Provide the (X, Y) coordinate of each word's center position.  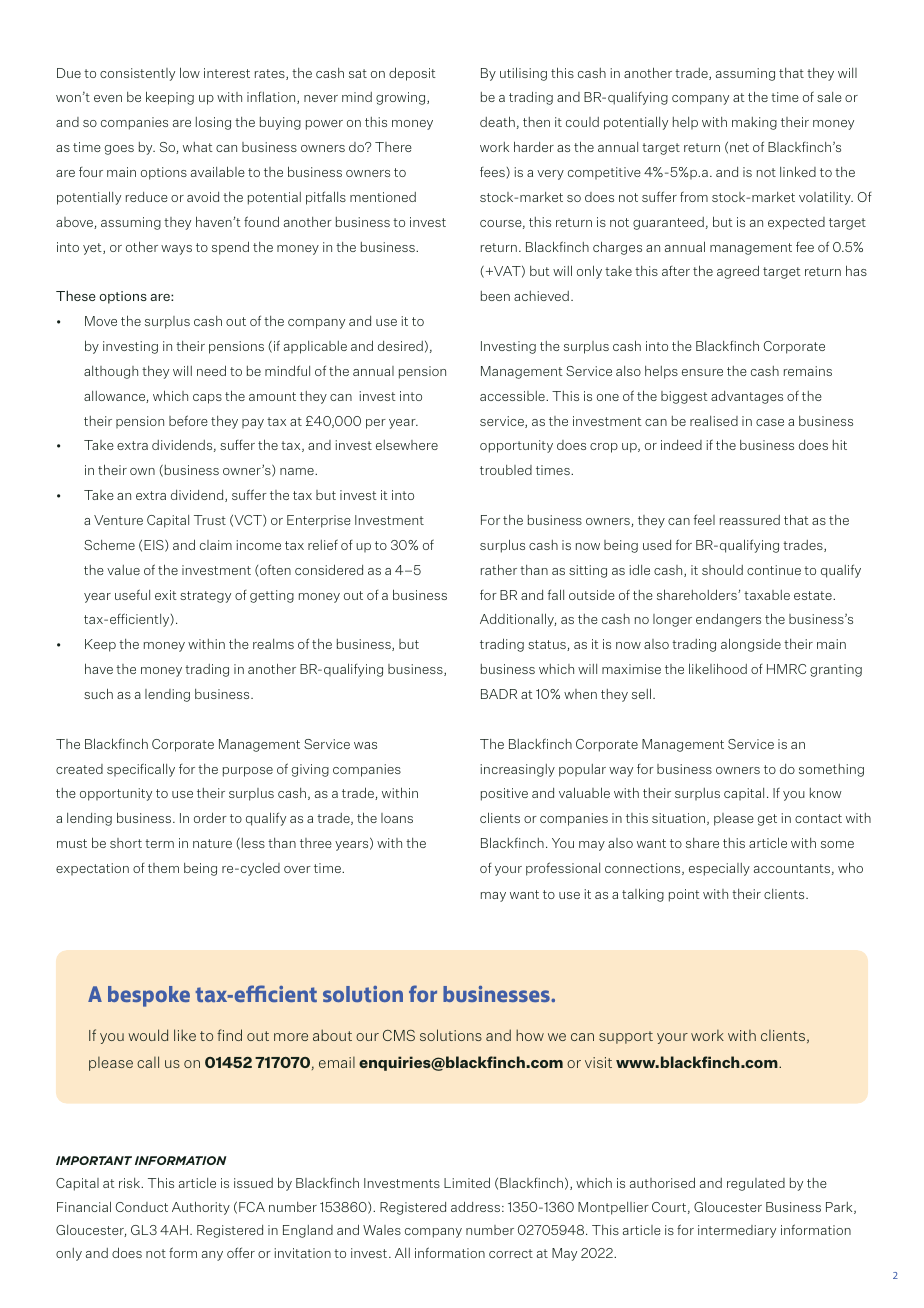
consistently (137, 74)
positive (504, 794)
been (495, 296)
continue (774, 570)
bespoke (149, 996)
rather (499, 569)
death (497, 121)
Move (101, 321)
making (754, 123)
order (210, 817)
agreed (738, 272)
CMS (399, 1035)
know (826, 793)
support (626, 1037)
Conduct (142, 1207)
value (123, 570)
